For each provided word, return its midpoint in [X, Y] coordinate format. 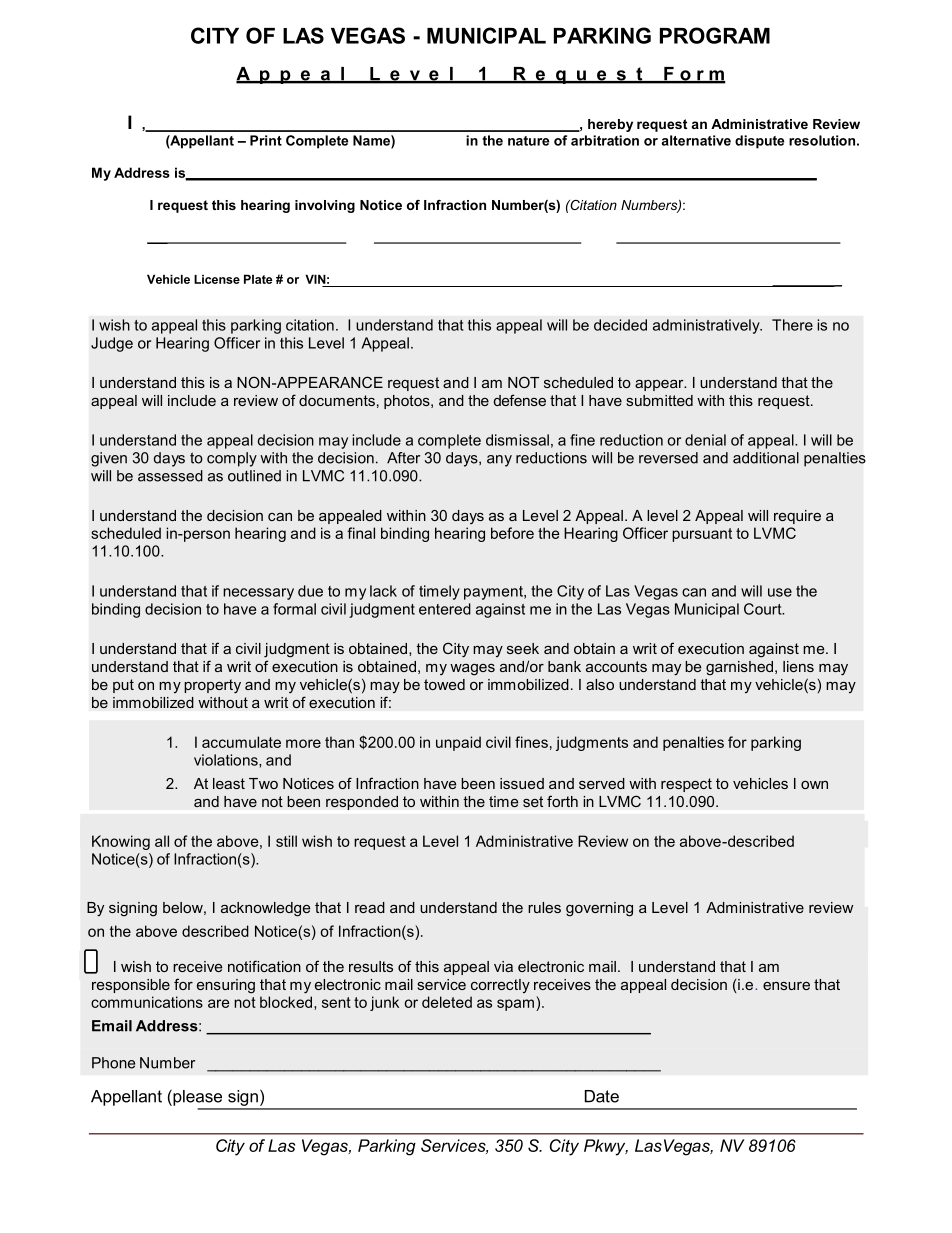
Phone [113, 1063]
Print [266, 140]
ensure [786, 986]
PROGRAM [715, 35]
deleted [447, 1002]
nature [528, 141]
